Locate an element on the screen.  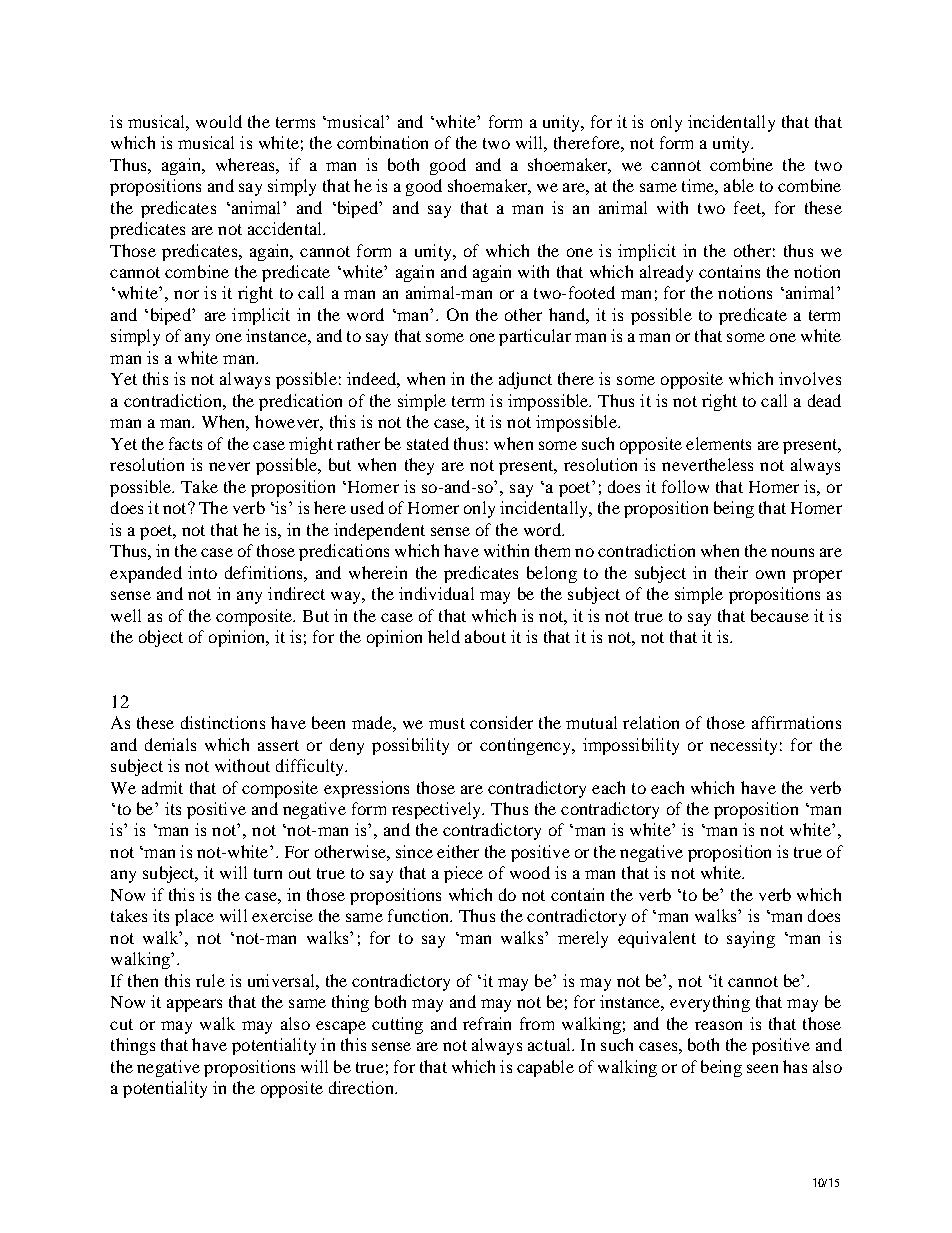
appears is located at coordinates (194, 1005).
